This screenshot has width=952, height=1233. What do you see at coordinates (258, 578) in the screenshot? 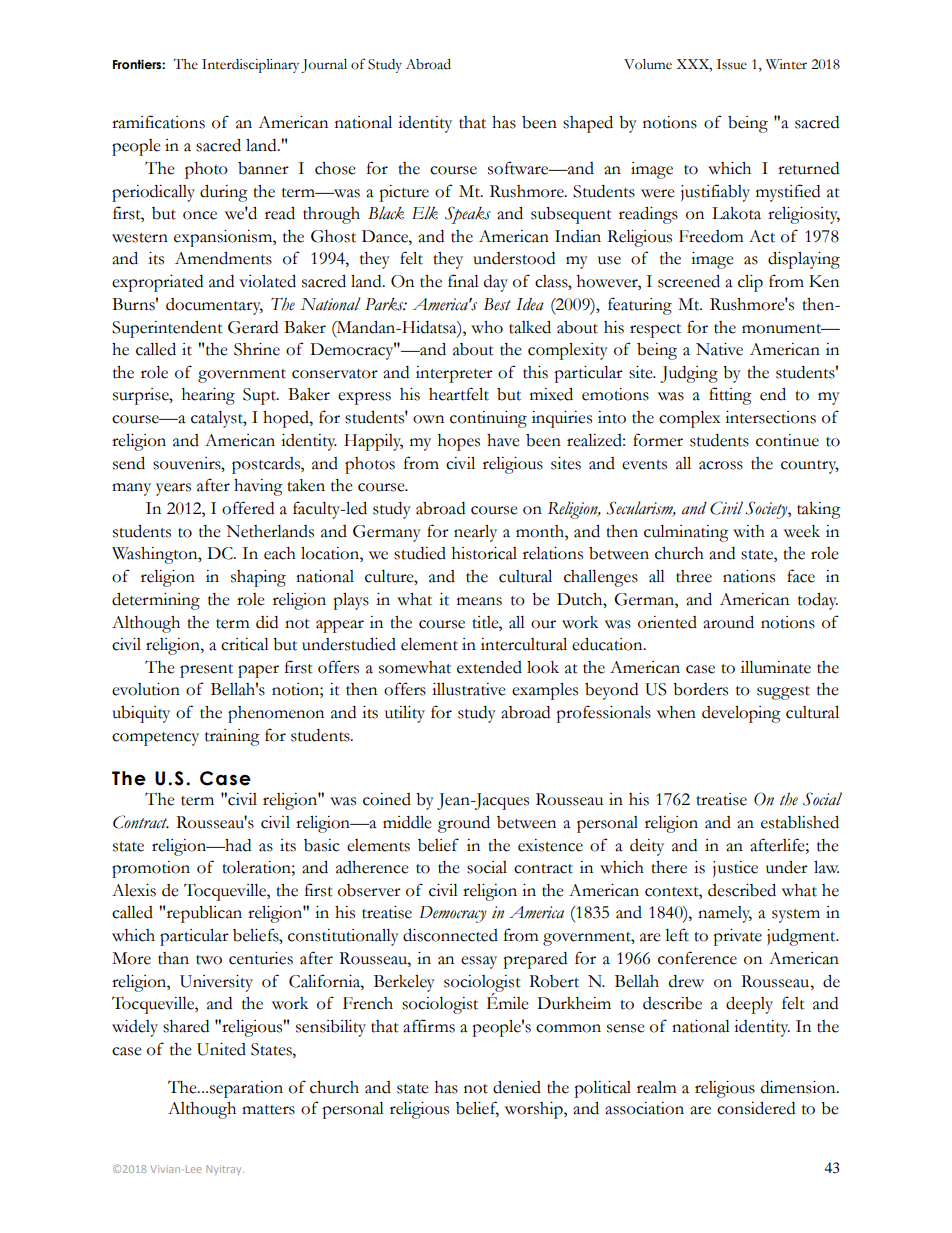
I see `shaping` at bounding box center [258, 578].
